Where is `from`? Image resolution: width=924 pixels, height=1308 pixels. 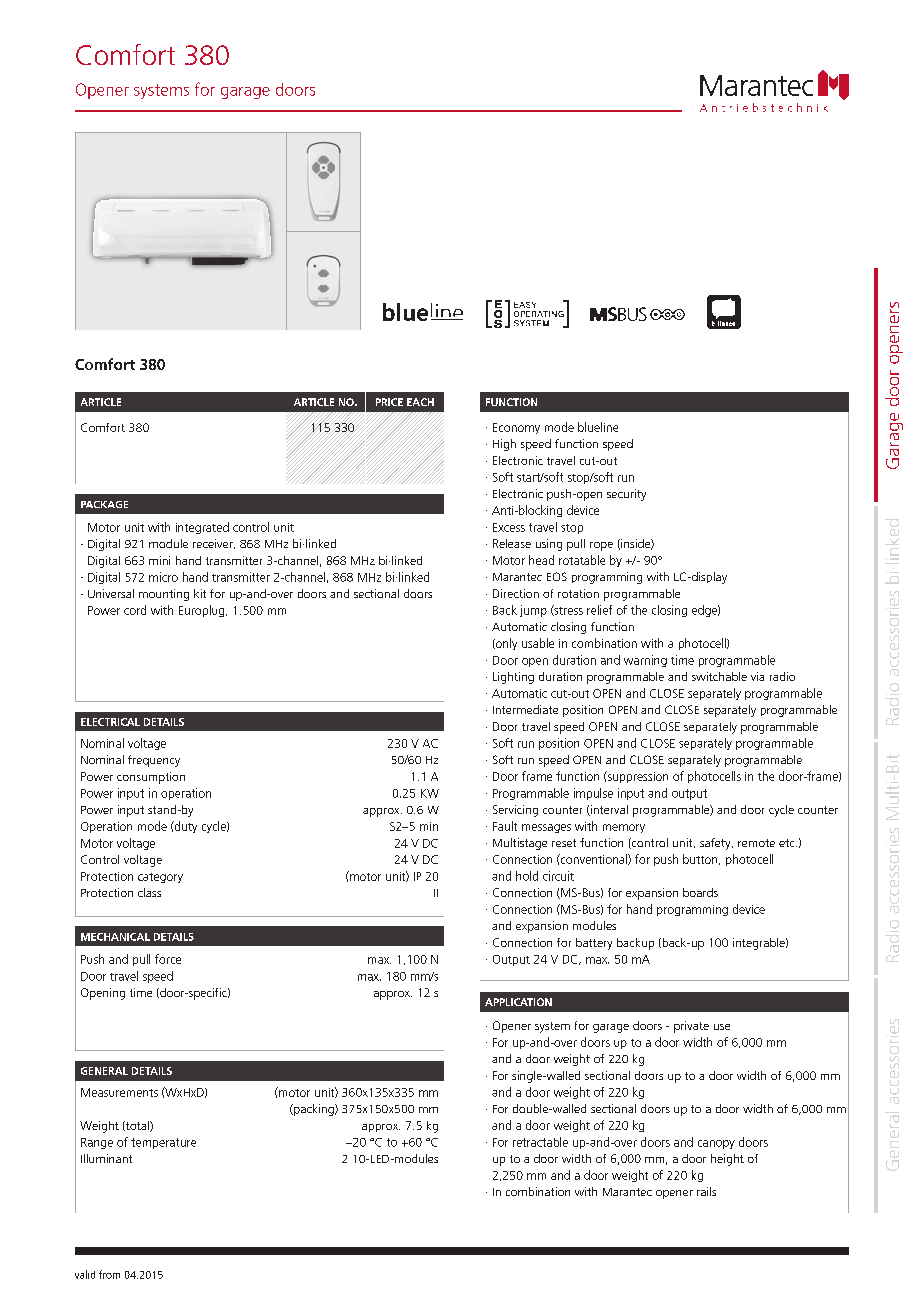
from is located at coordinates (109, 1274).
